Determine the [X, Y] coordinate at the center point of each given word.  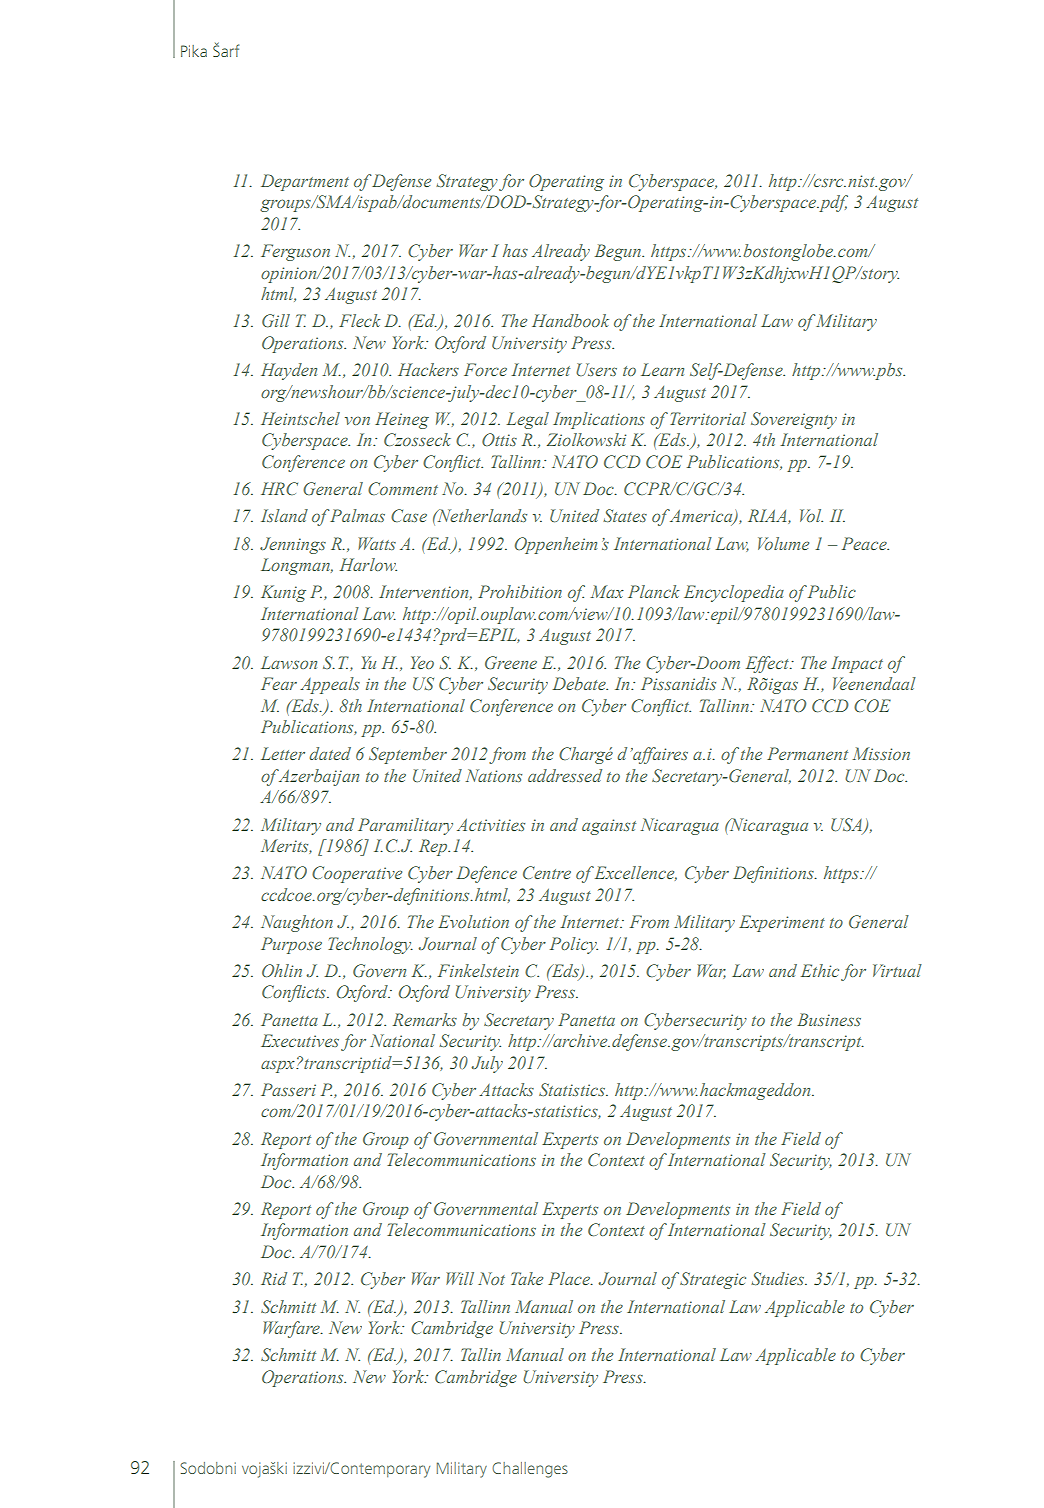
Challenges [530, 1470]
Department [305, 182]
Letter [283, 753]
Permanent [807, 753]
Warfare [292, 1329]
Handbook [570, 320]
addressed [565, 775]
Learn [662, 369]
